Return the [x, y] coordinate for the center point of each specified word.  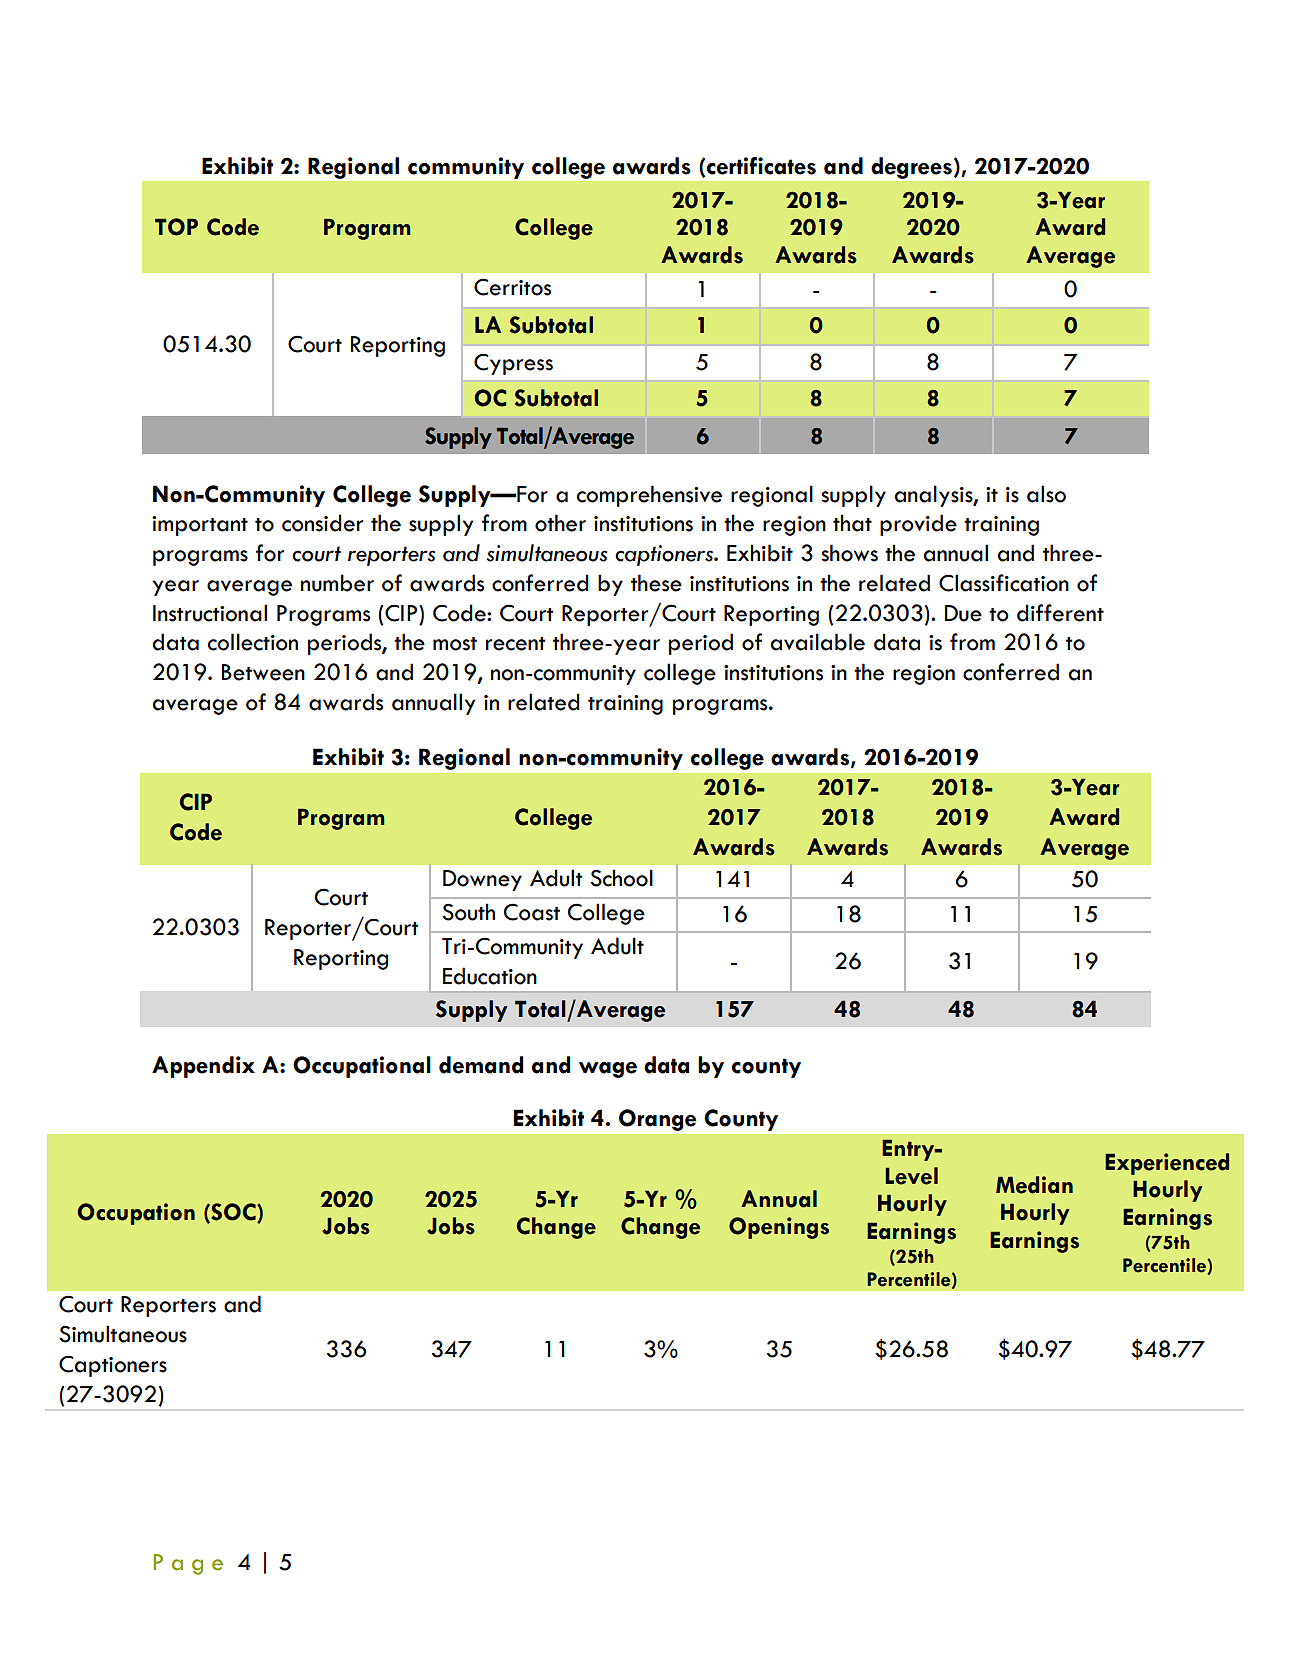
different [1060, 613]
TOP [176, 227]
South [468, 912]
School [621, 878]
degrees [911, 168]
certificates [761, 166]
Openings [779, 1228]
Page [188, 1564]
